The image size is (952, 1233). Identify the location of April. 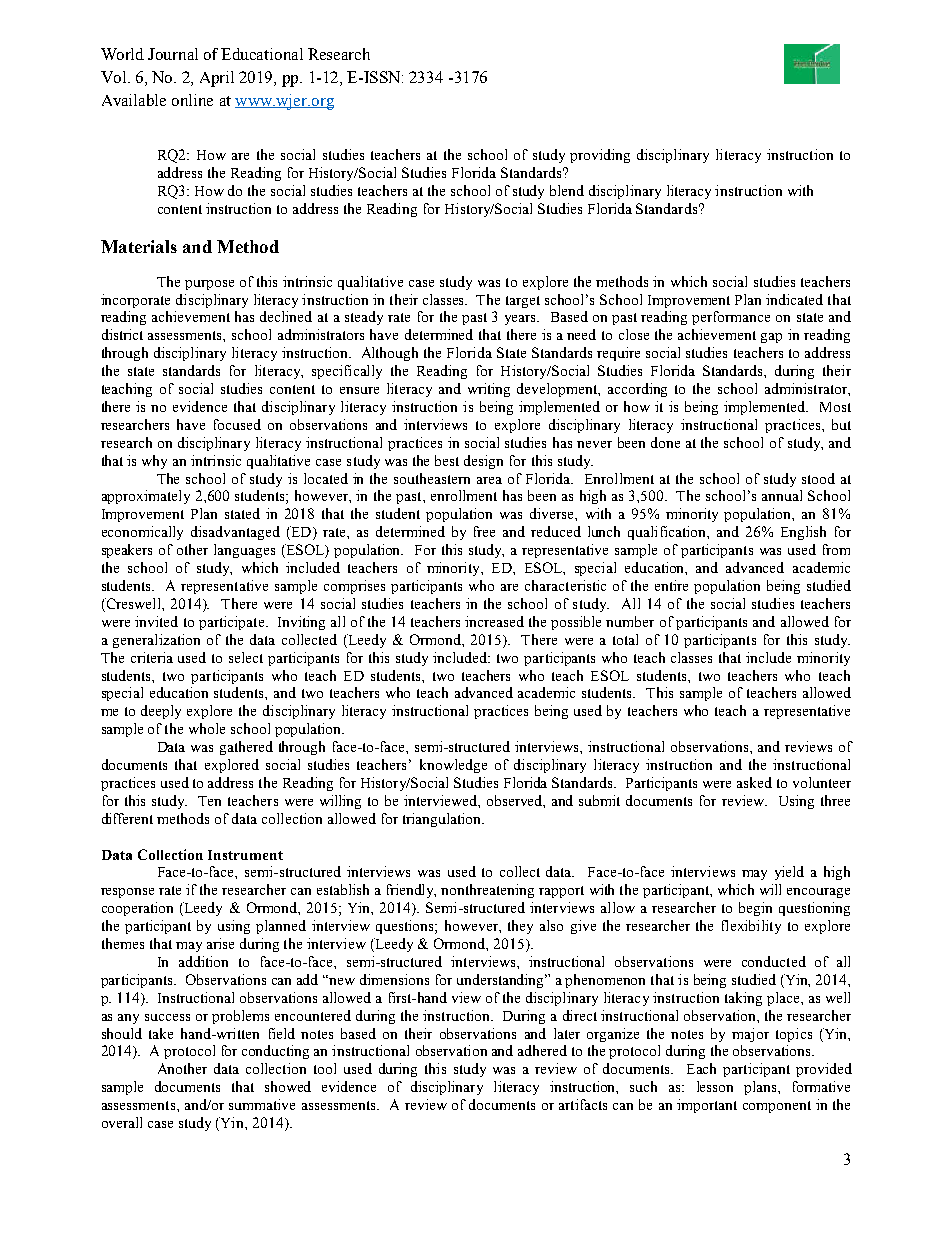
(217, 79).
